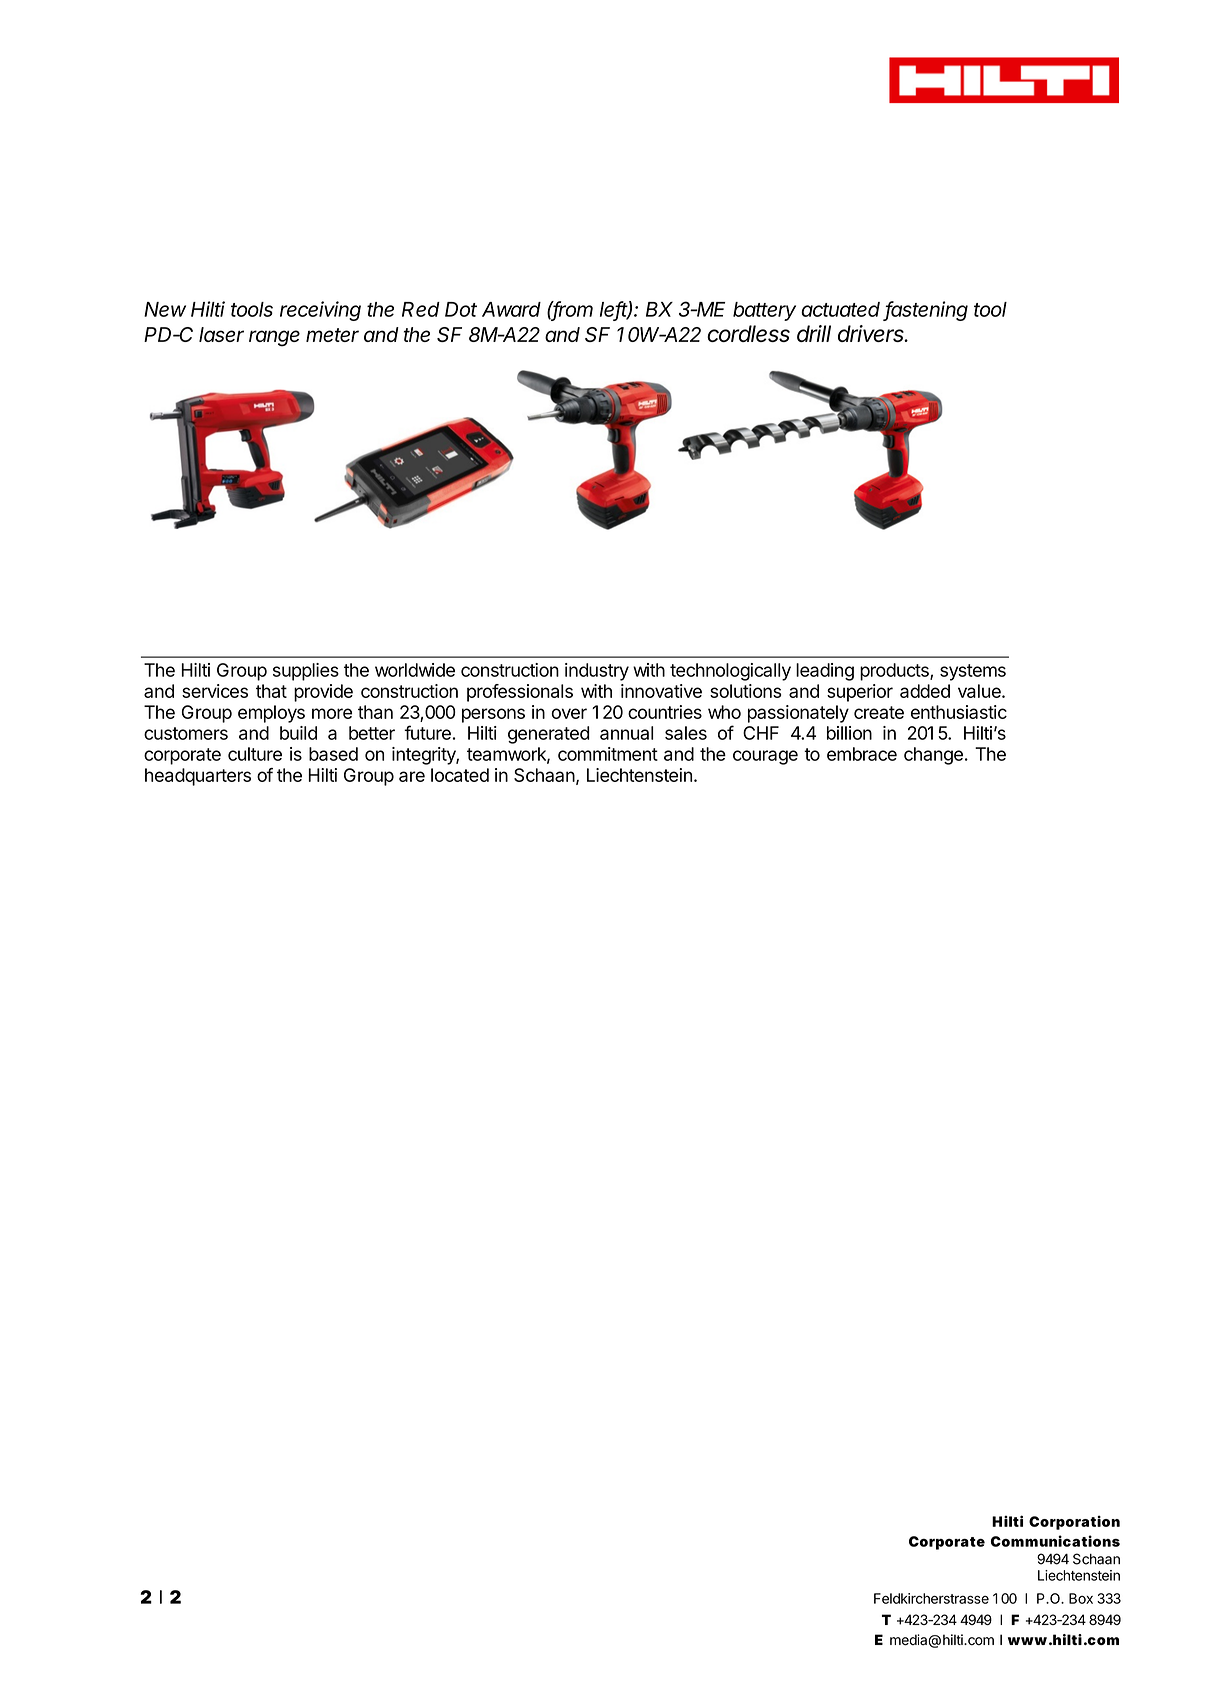  What do you see at coordinates (572, 310) in the screenshot?
I see `from` at bounding box center [572, 310].
